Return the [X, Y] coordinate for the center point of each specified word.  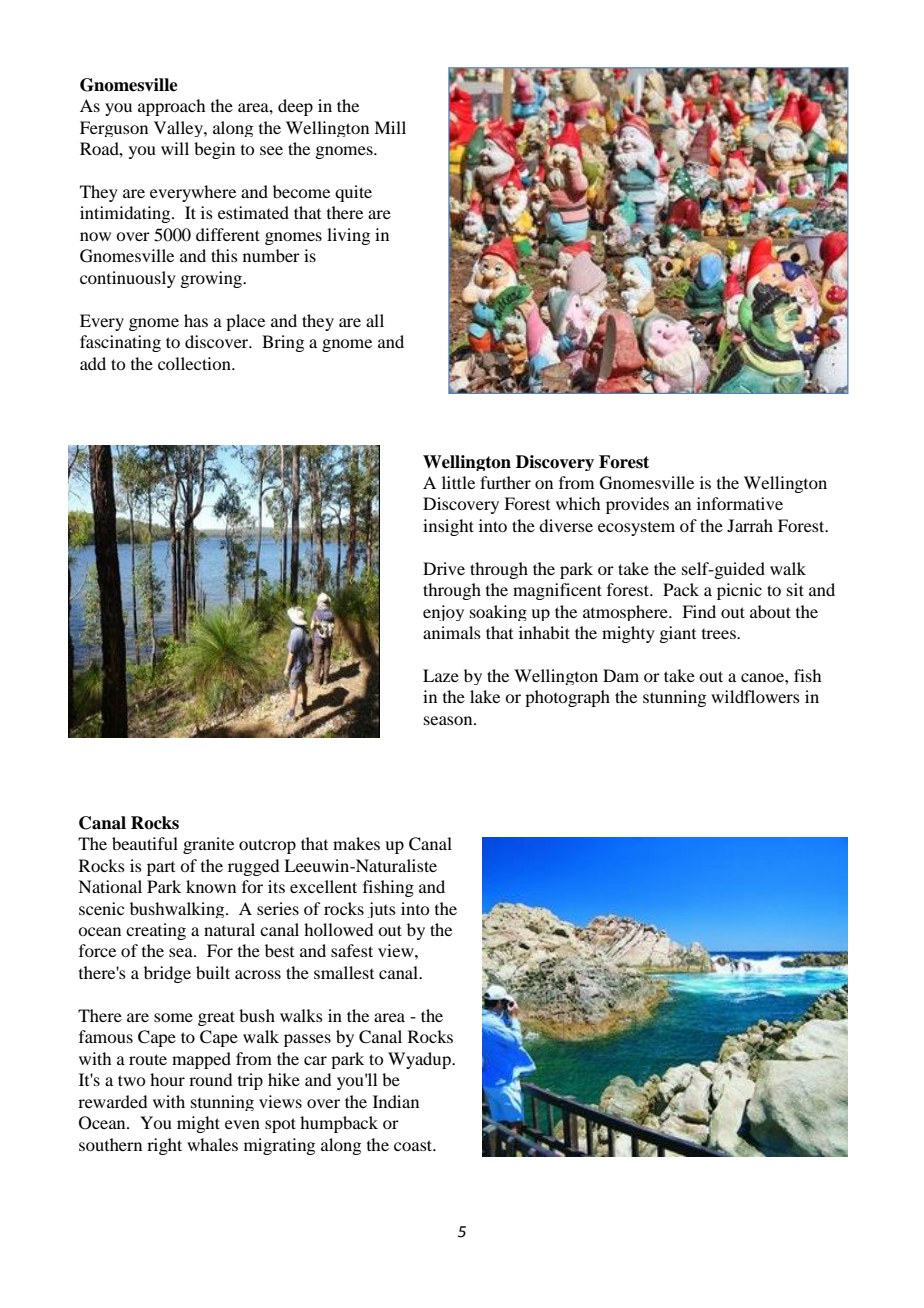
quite [353, 193]
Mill [390, 127]
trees [720, 634]
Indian [396, 1101]
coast [414, 1145]
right [164, 1146]
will [175, 148]
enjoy [443, 613]
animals [452, 632]
